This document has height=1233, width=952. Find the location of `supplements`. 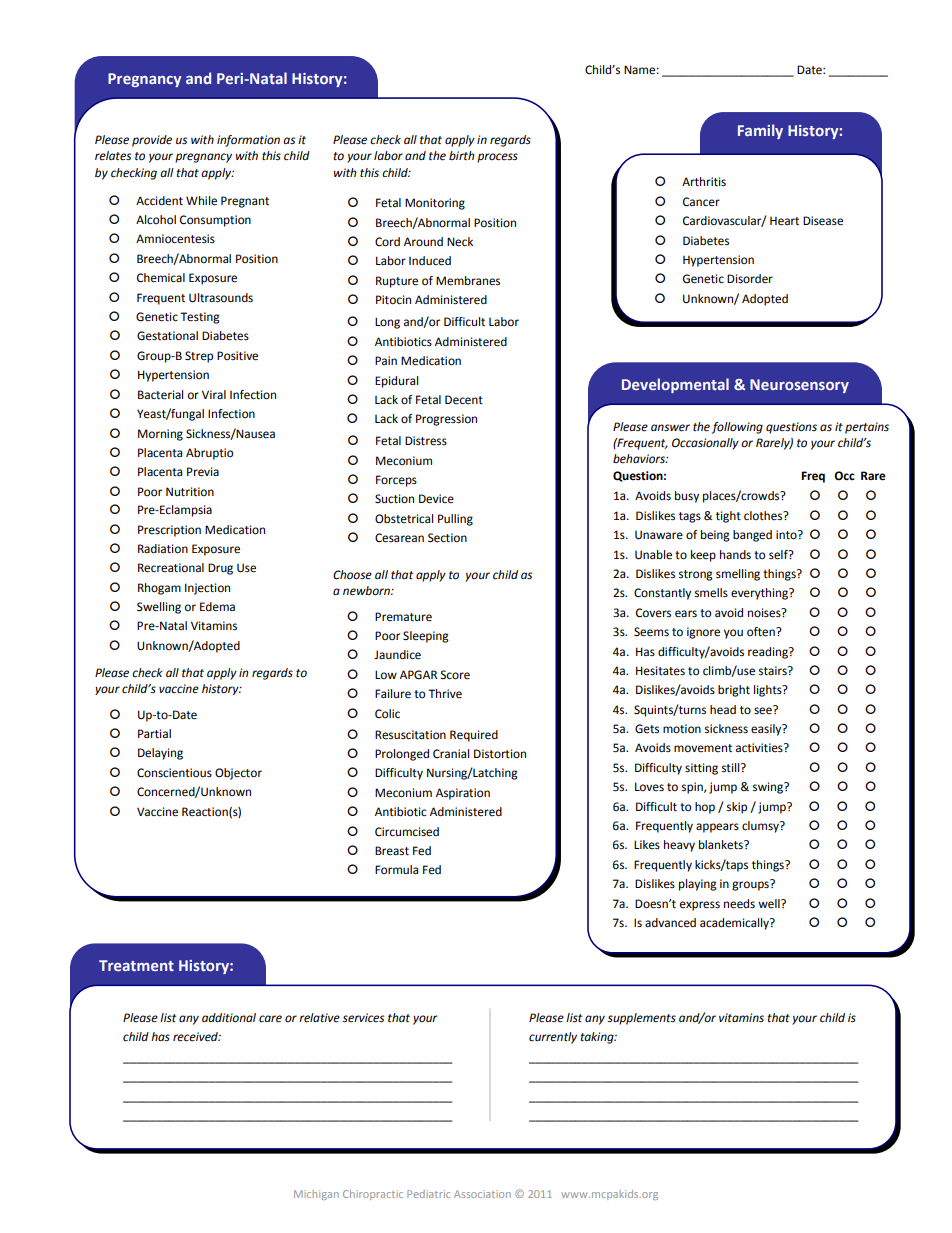

supplements is located at coordinates (641, 1019).
